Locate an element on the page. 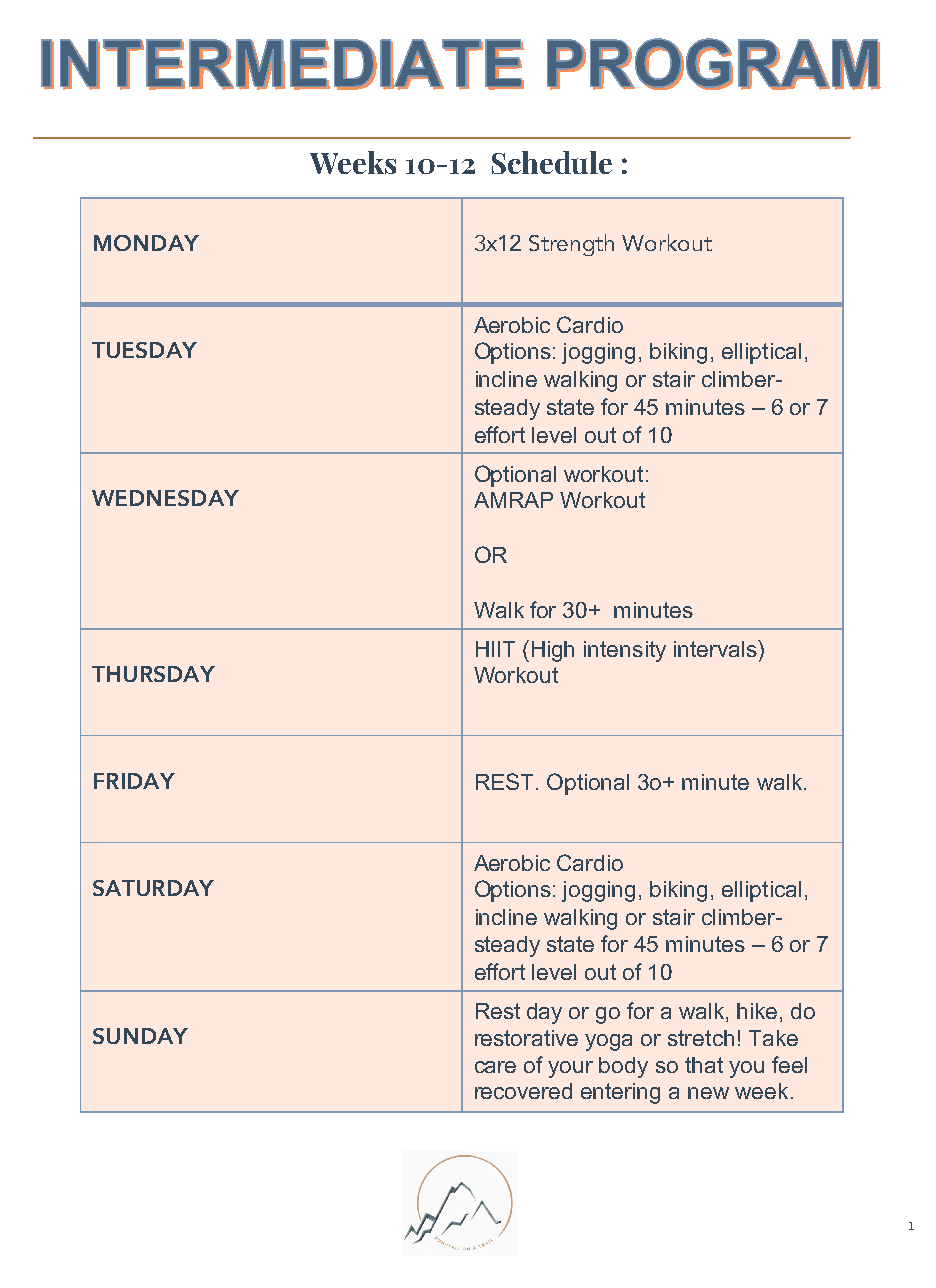  THURSDAY is located at coordinates (153, 674).
